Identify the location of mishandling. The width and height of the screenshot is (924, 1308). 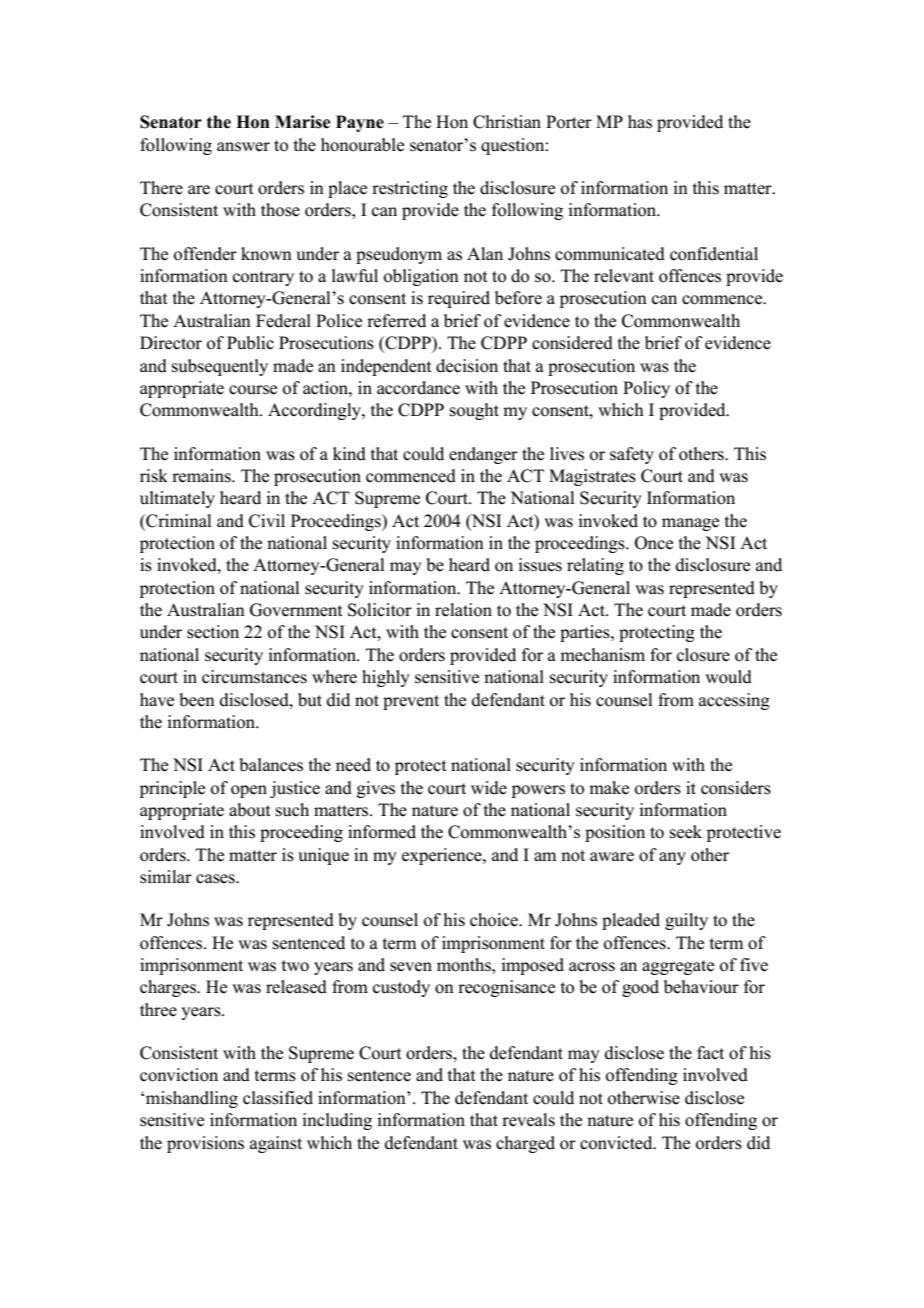
(192, 1099).
